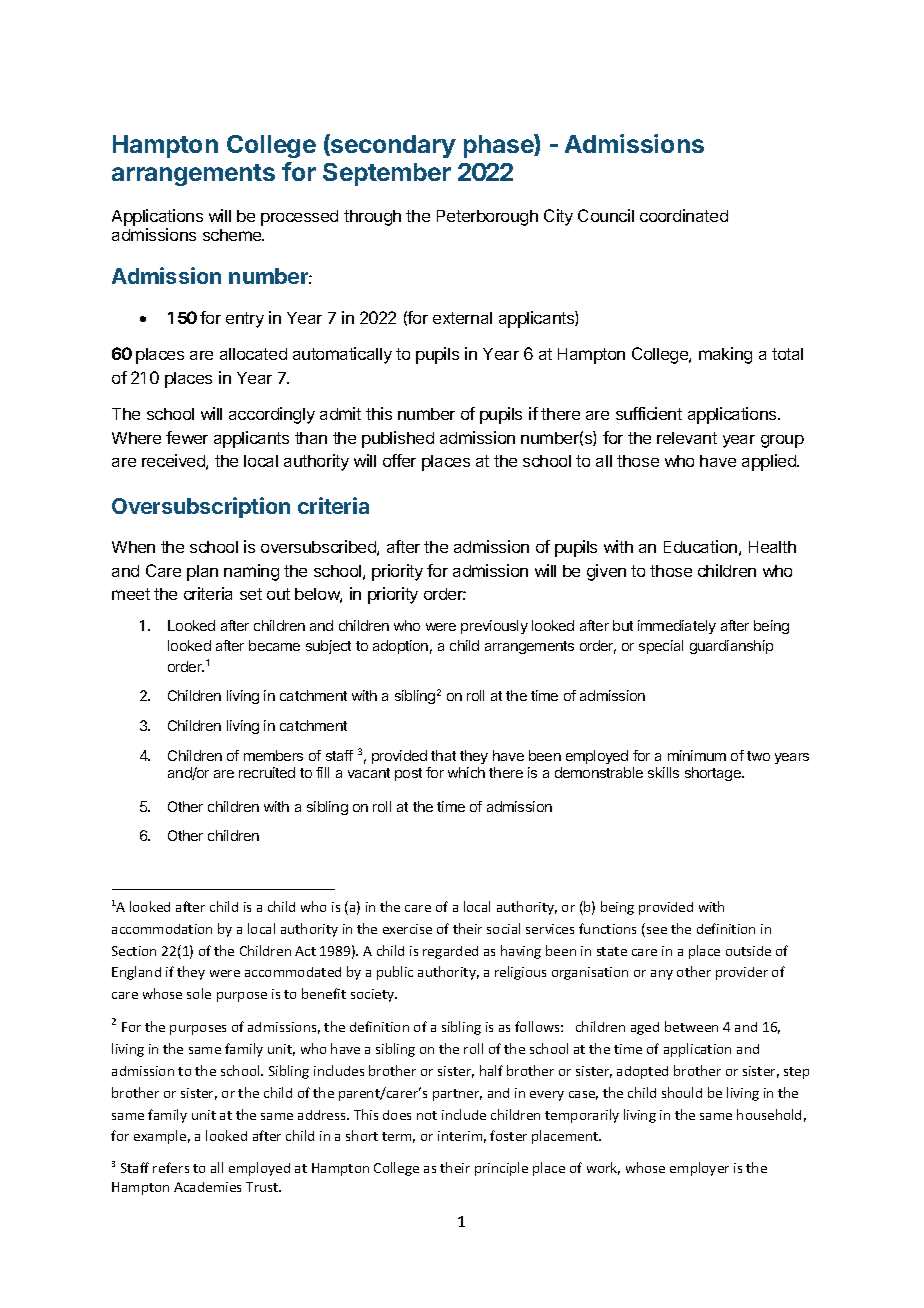 This screenshot has width=924, height=1308. What do you see at coordinates (207, 1187) in the screenshot?
I see `Academies` at bounding box center [207, 1187].
